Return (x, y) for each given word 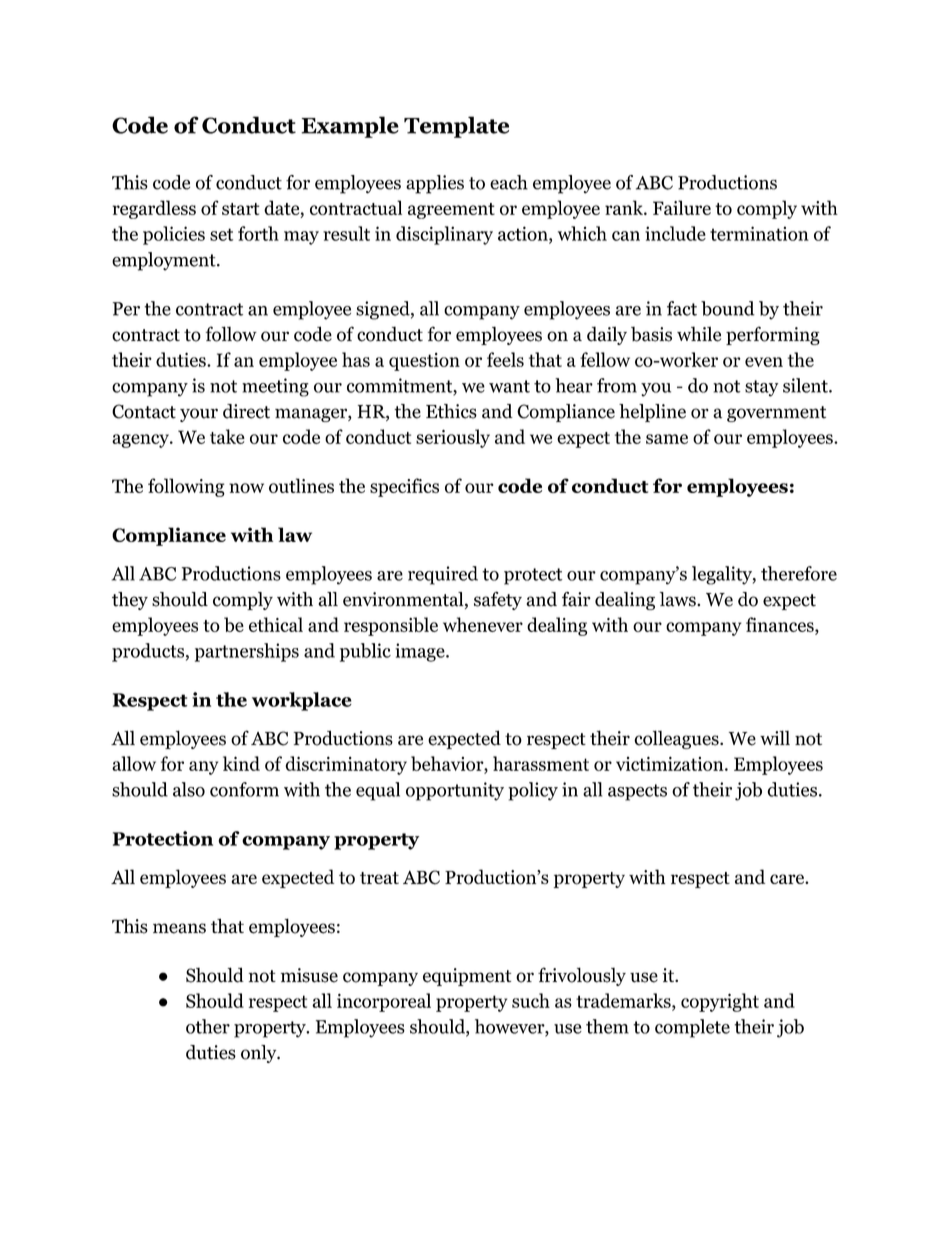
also (189, 789)
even (764, 362)
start (241, 209)
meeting (275, 387)
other (208, 1026)
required (443, 575)
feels (505, 359)
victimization (669, 763)
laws (679, 599)
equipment (467, 977)
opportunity (455, 791)
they (130, 601)
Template (456, 127)
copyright (720, 1002)
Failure (682, 207)
